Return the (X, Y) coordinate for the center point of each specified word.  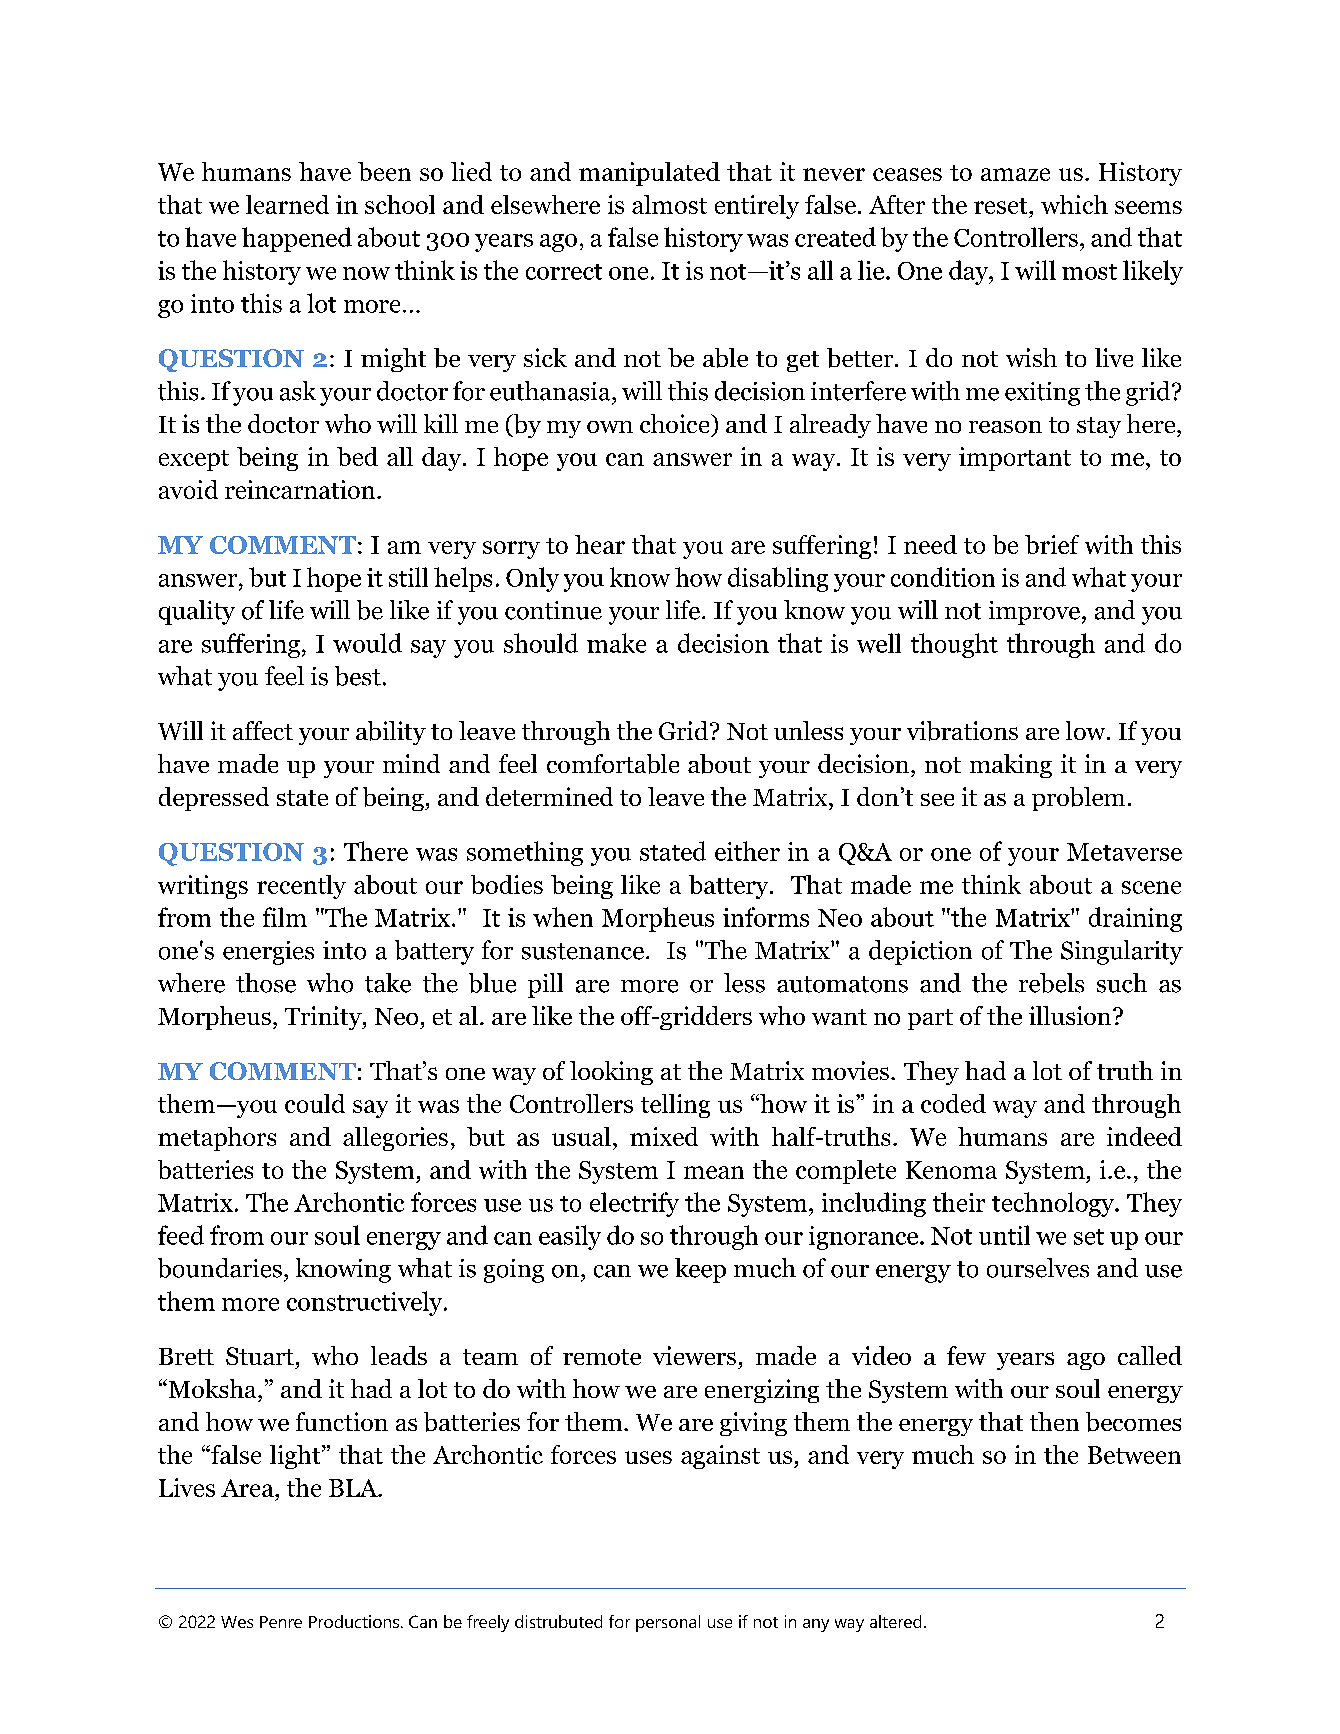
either (747, 851)
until (1004, 1235)
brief (1052, 544)
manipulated (649, 174)
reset (1002, 206)
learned (287, 204)
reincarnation (300, 489)
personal (668, 1623)
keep (700, 1270)
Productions (354, 1621)
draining (1135, 919)
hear (600, 544)
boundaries (220, 1268)
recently (301, 887)
